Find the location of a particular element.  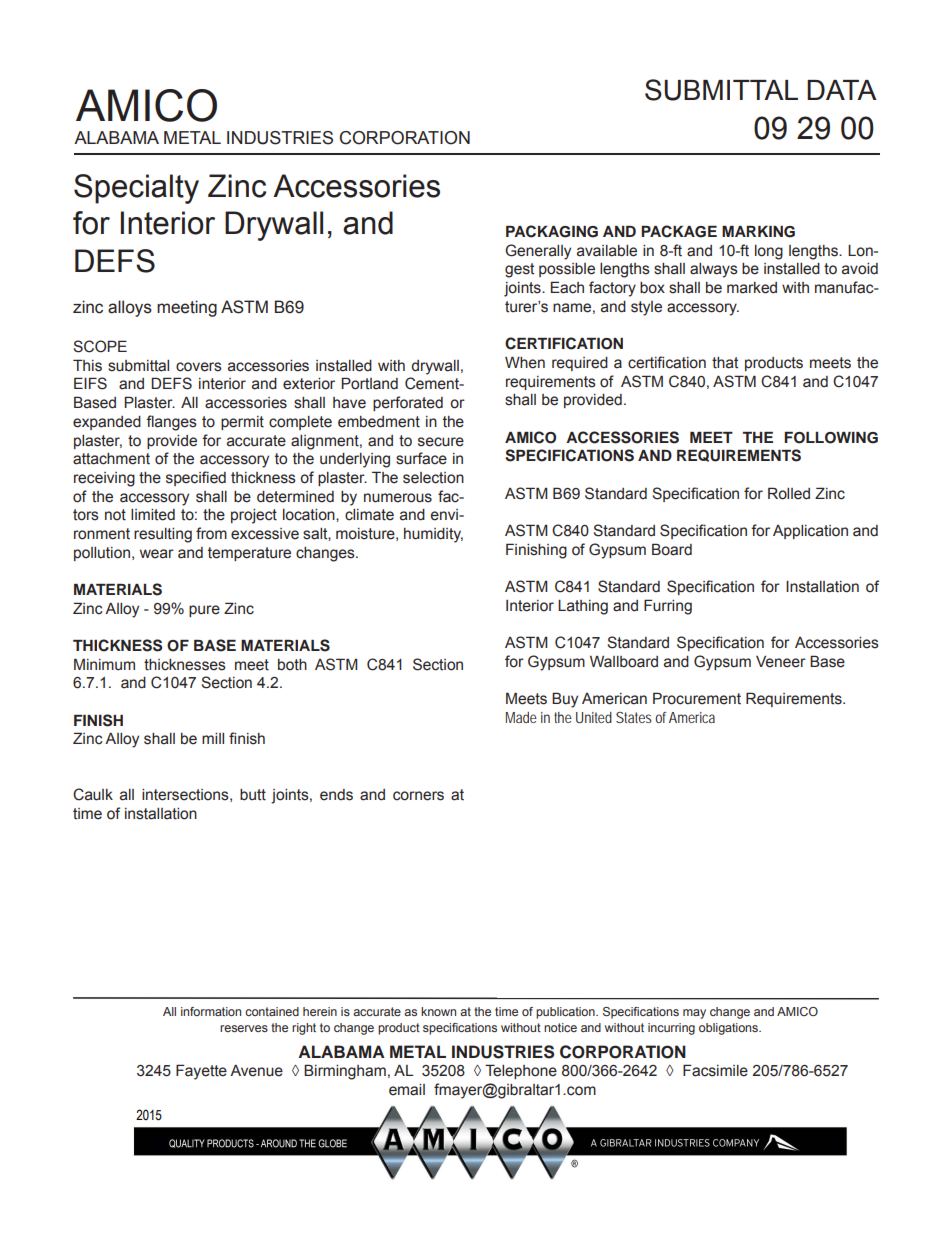

numerous is located at coordinates (398, 498).
